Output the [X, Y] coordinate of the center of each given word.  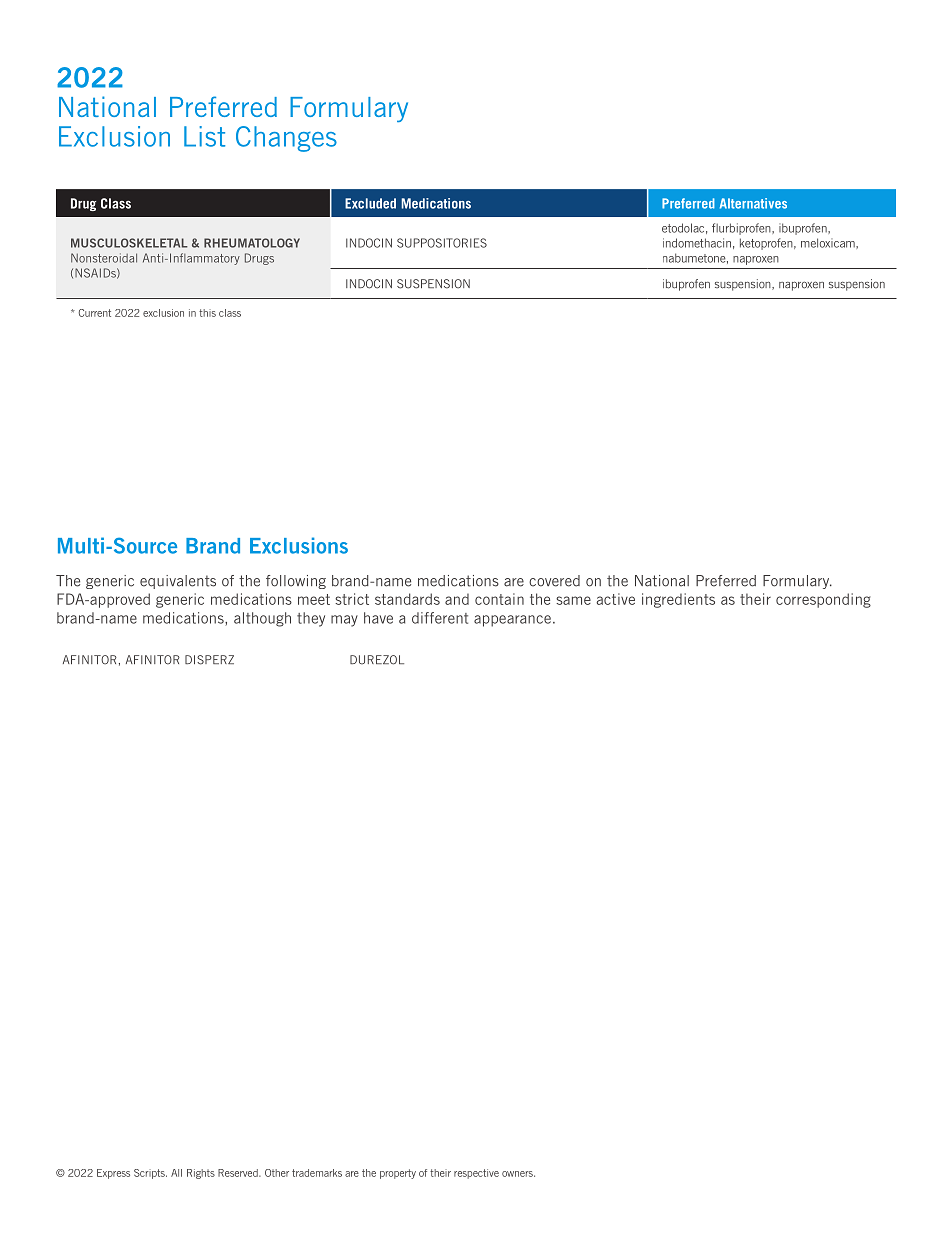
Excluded [370, 203]
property [398, 1174]
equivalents [178, 582]
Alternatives [753, 203]
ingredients [678, 600]
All [176, 1173]
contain [499, 599]
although [262, 619]
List [204, 136]
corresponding [823, 600]
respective [476, 1174]
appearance [514, 621]
